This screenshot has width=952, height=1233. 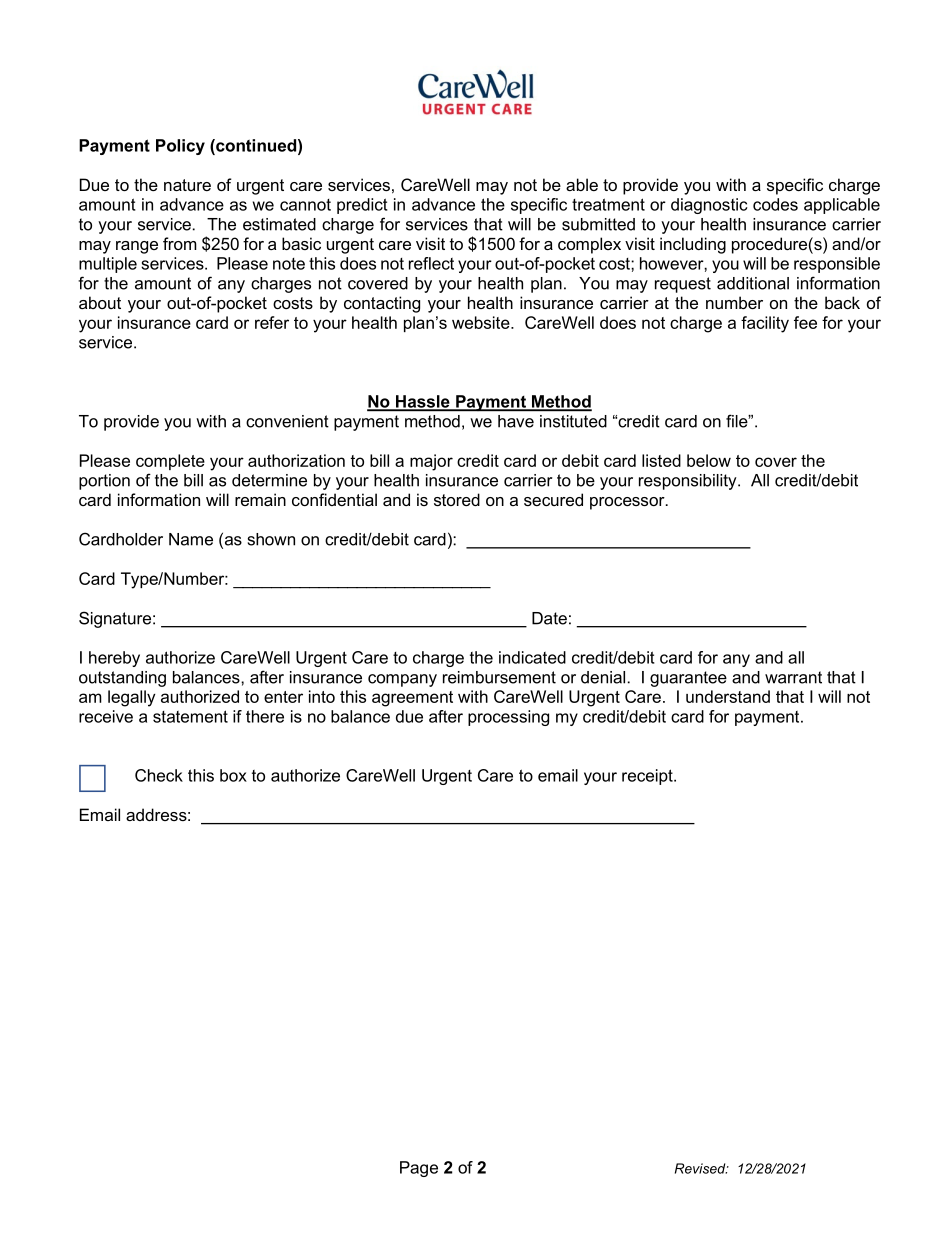 What do you see at coordinates (701, 1168) in the screenshot?
I see `Revised` at bounding box center [701, 1168].
